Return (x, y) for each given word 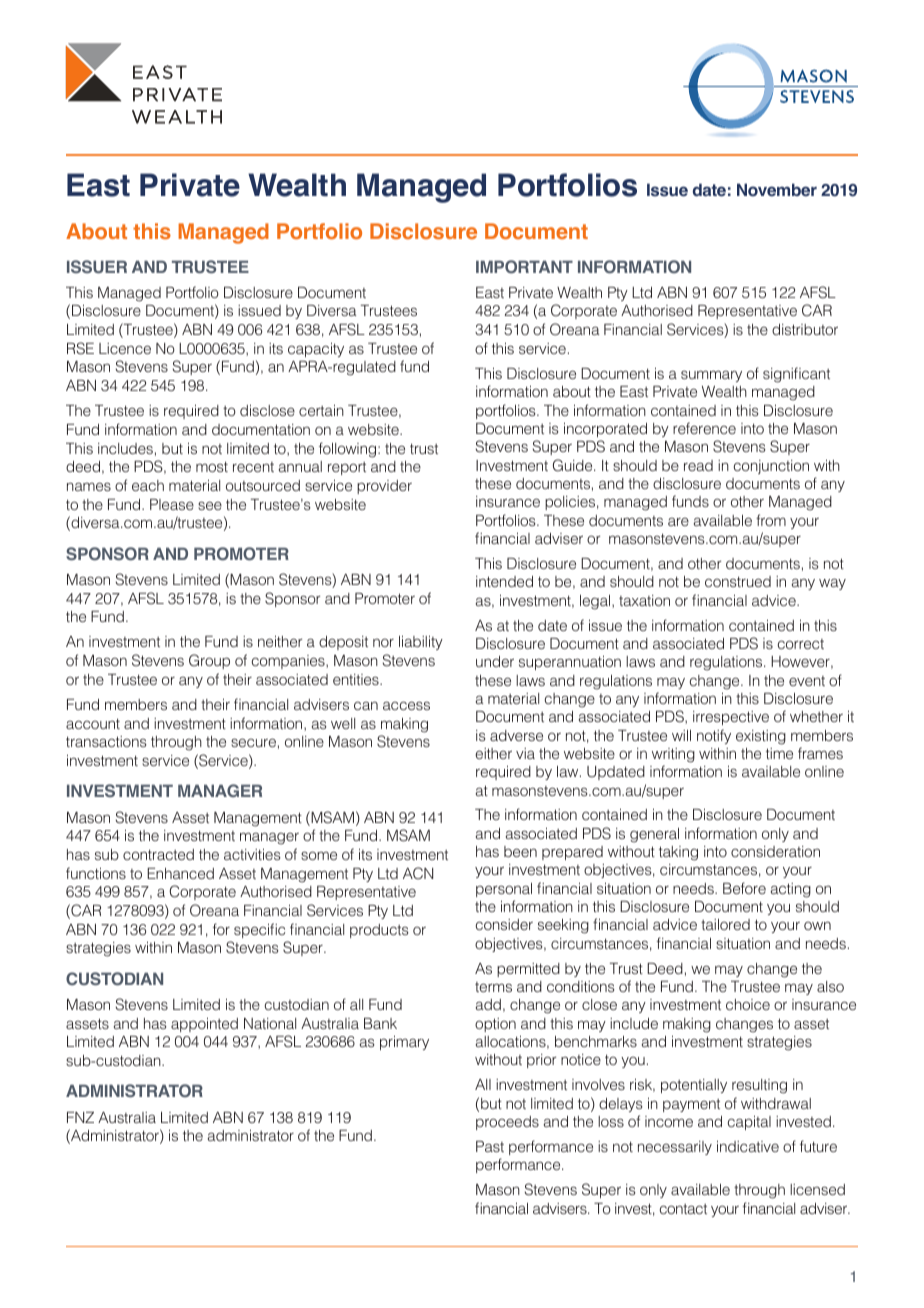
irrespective (731, 718)
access (406, 705)
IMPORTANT (524, 267)
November (777, 190)
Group (209, 661)
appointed (204, 1025)
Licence (125, 348)
